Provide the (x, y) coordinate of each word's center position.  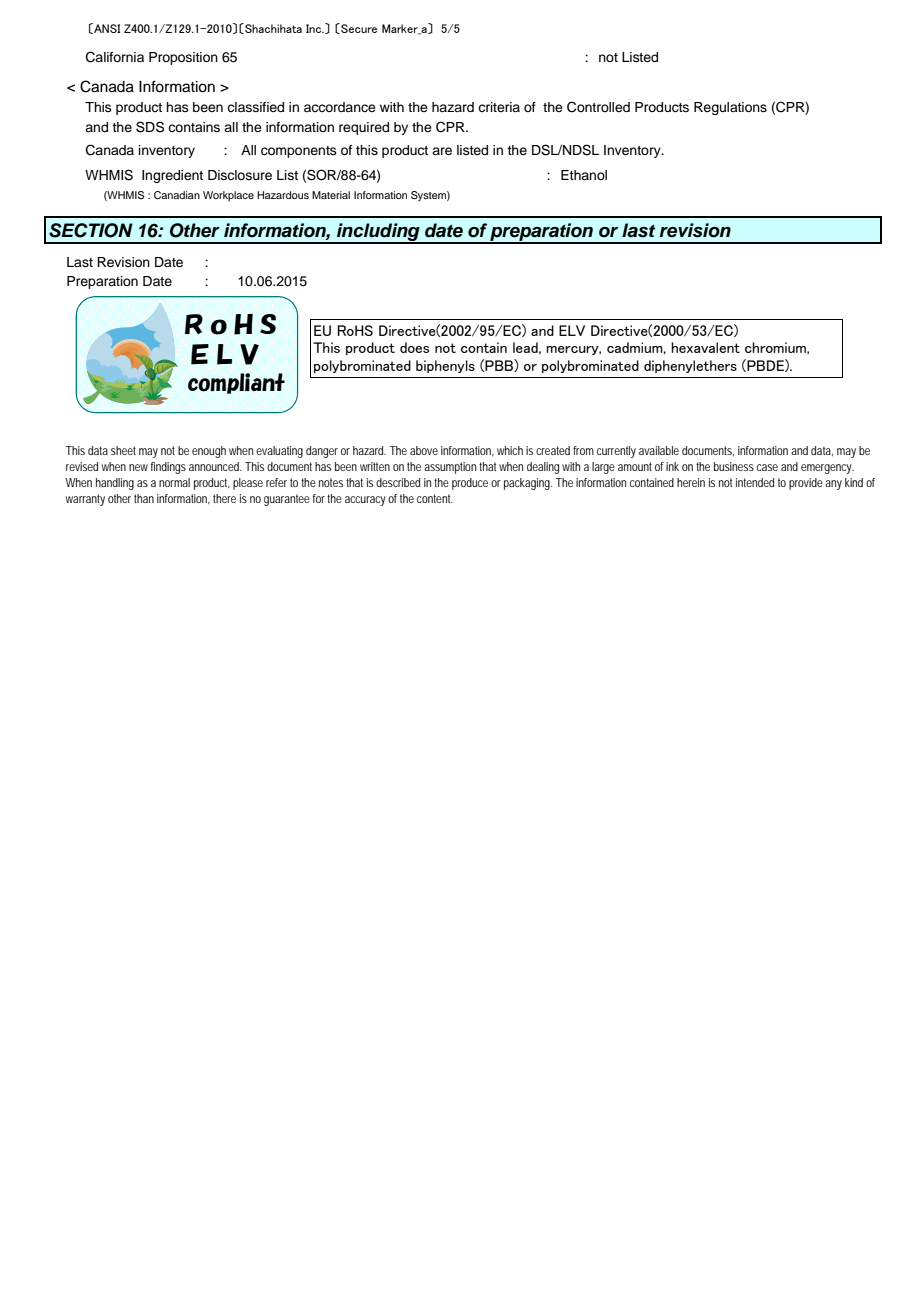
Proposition (183, 58)
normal (174, 482)
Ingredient (172, 176)
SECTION (91, 230)
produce (470, 484)
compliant (236, 383)
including (378, 233)
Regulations (730, 108)
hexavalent (705, 347)
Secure (358, 28)
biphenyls (445, 366)
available (659, 450)
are (442, 151)
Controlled (598, 107)
